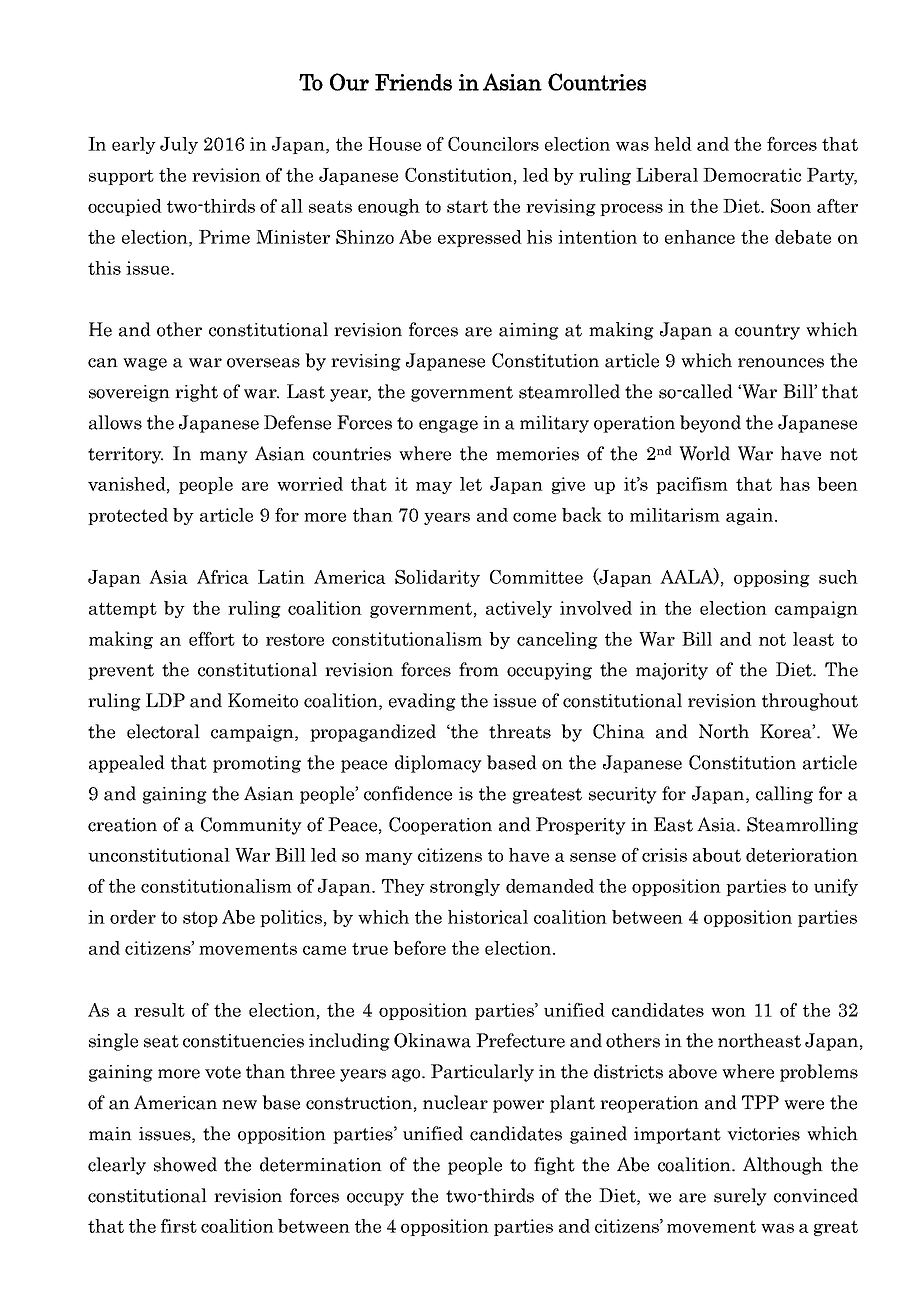 This screenshot has width=924, height=1308. What do you see at coordinates (795, 484) in the screenshot?
I see `has` at bounding box center [795, 484].
